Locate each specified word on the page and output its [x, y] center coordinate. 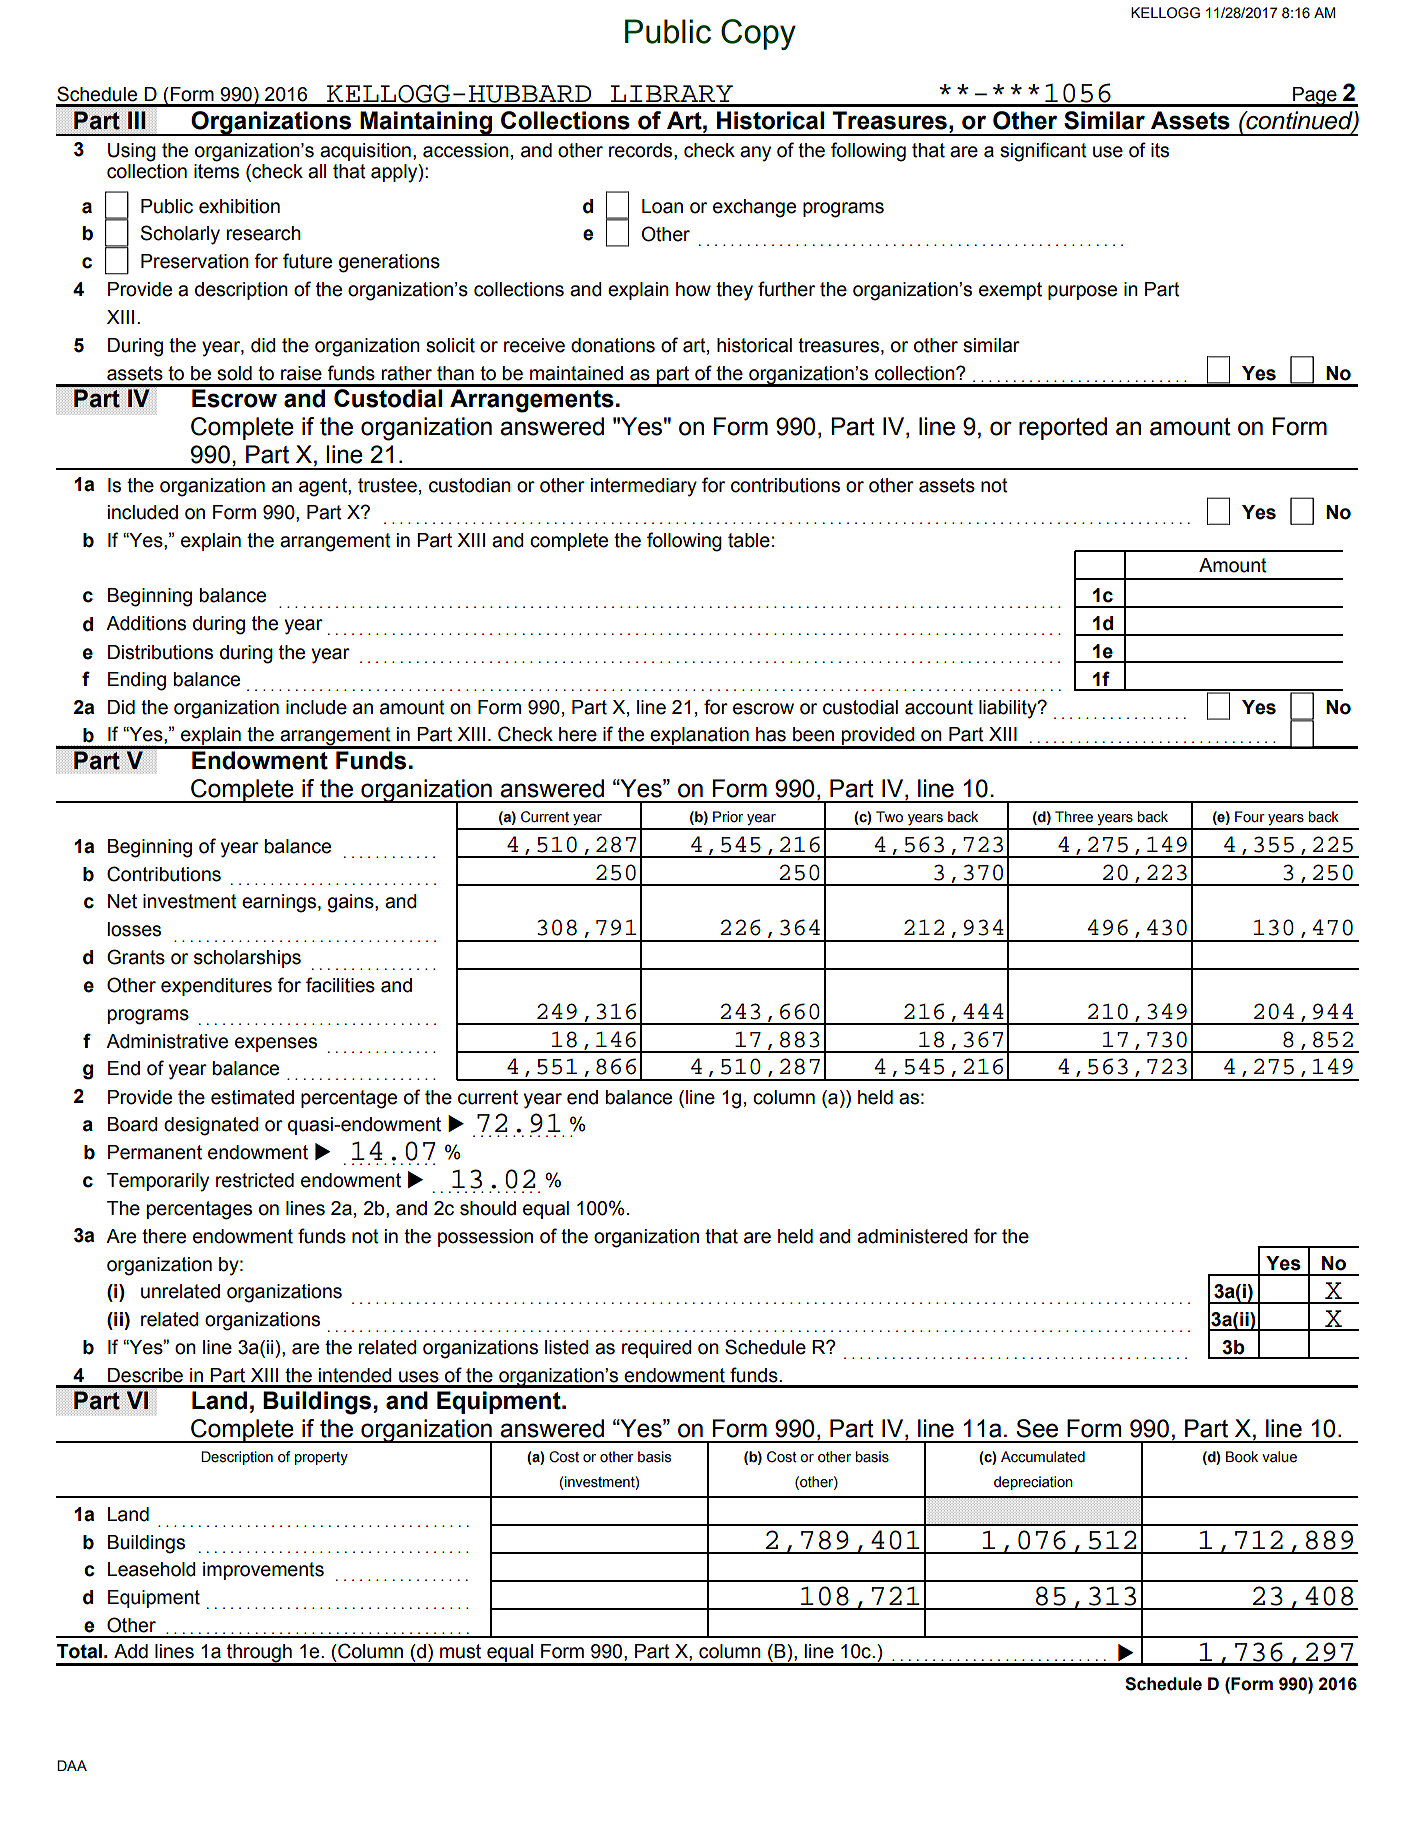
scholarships [247, 959]
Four [1250, 817]
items [216, 170]
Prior [728, 817]
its [1160, 150]
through [259, 1654]
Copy [758, 34]
